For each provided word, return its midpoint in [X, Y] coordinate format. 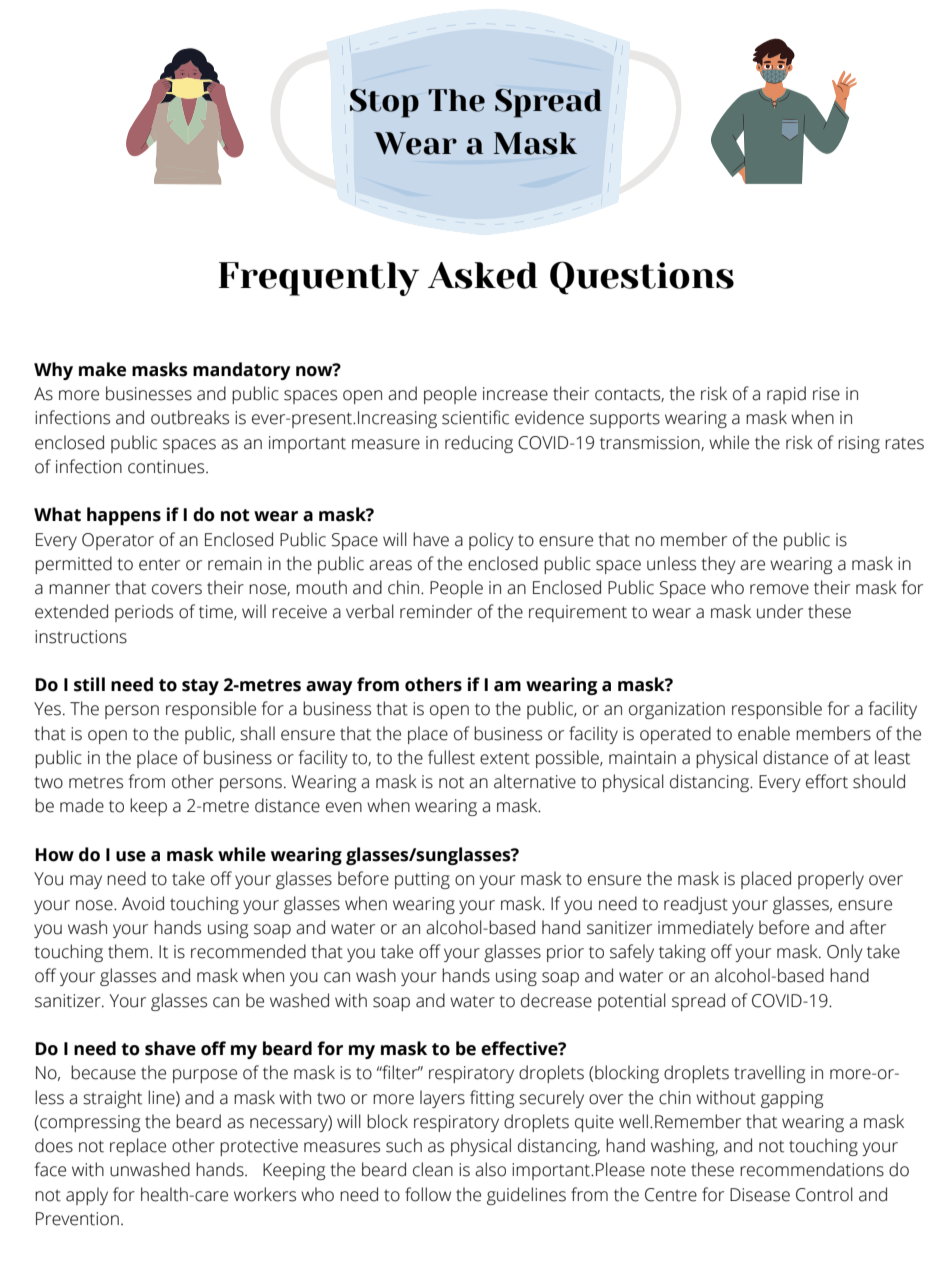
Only [845, 953]
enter [159, 564]
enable [764, 733]
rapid [786, 395]
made [82, 805]
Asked [483, 275]
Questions [642, 278]
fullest [451, 757]
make [102, 369]
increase [515, 394]
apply [87, 1196]
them [129, 951]
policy [491, 541]
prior [565, 953]
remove [779, 589]
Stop [384, 103]
